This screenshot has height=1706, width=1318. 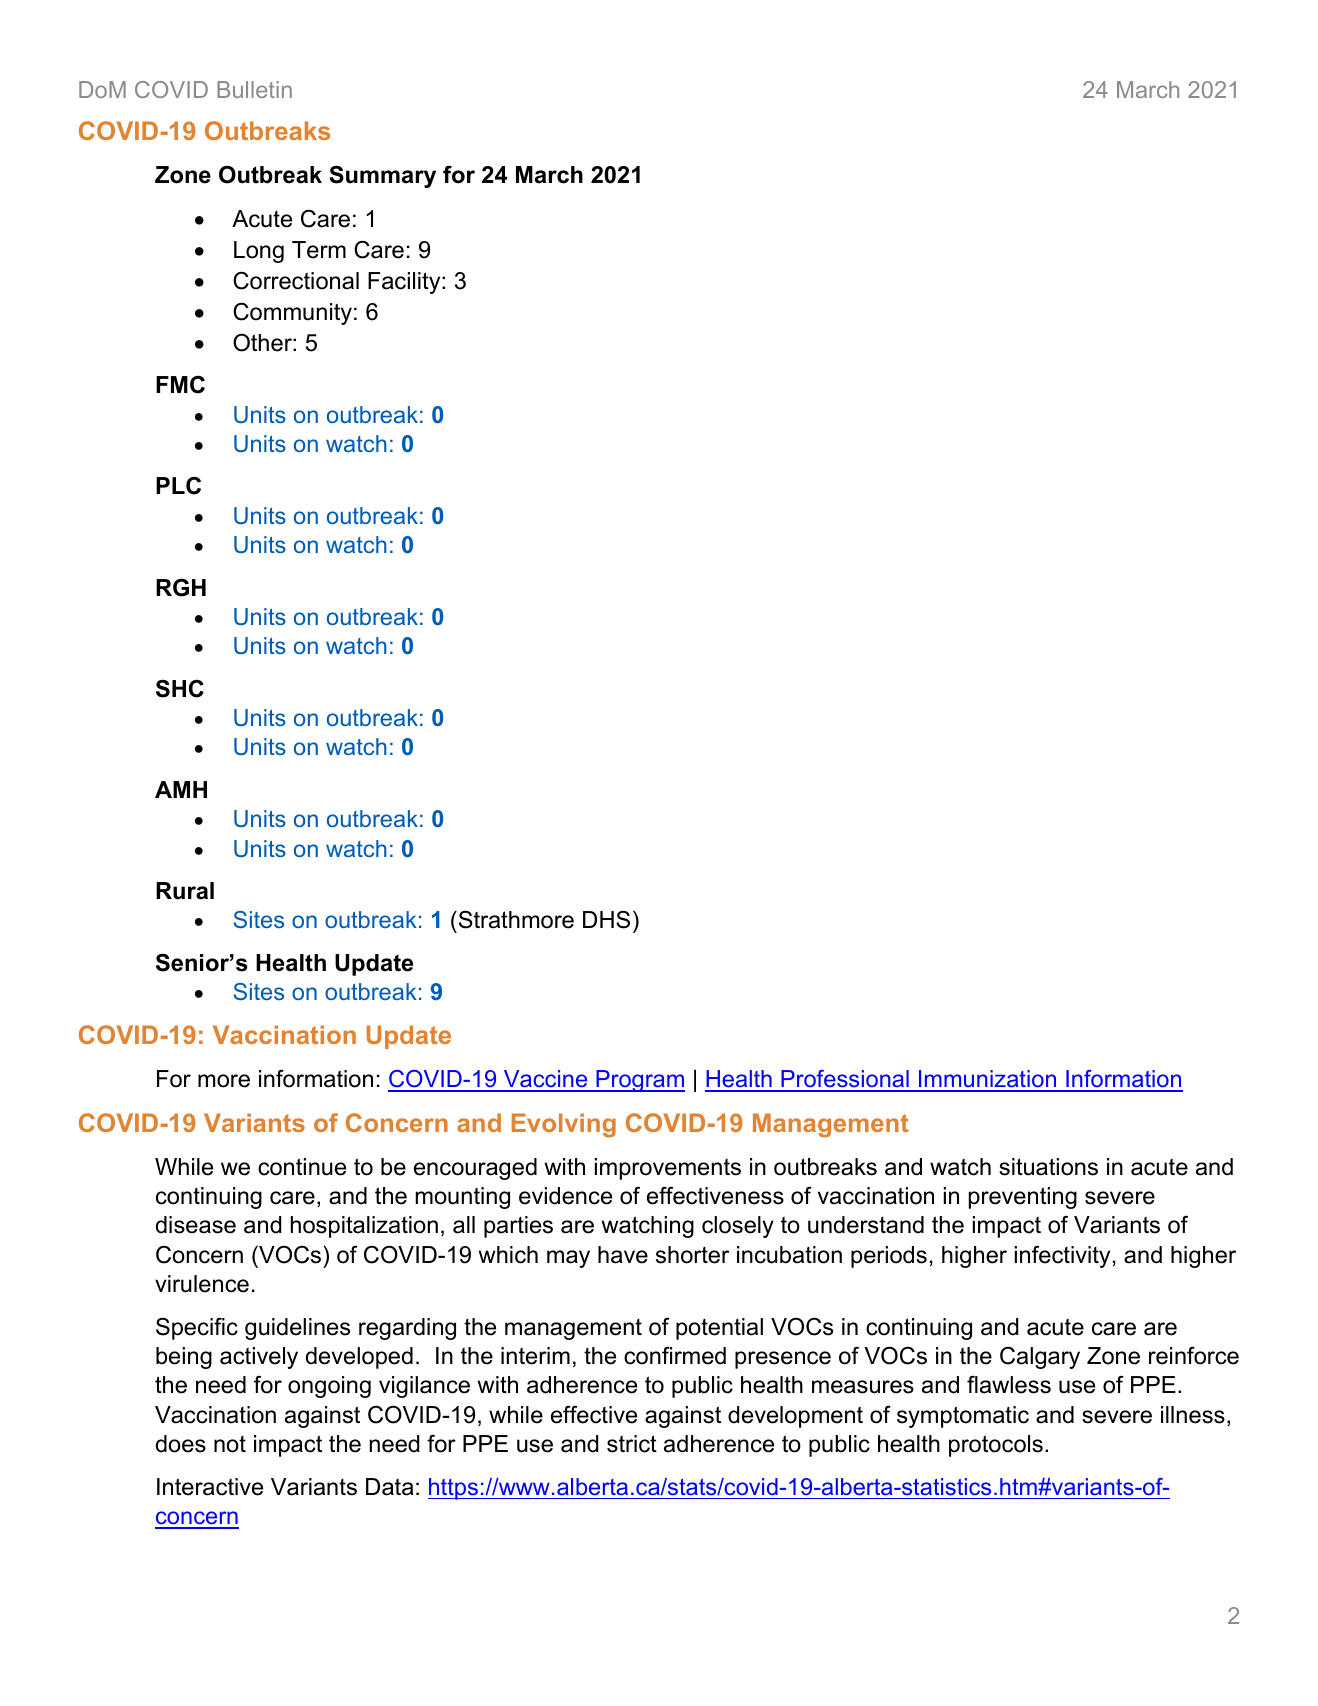 What do you see at coordinates (254, 89) in the screenshot?
I see `Bulletin` at bounding box center [254, 89].
